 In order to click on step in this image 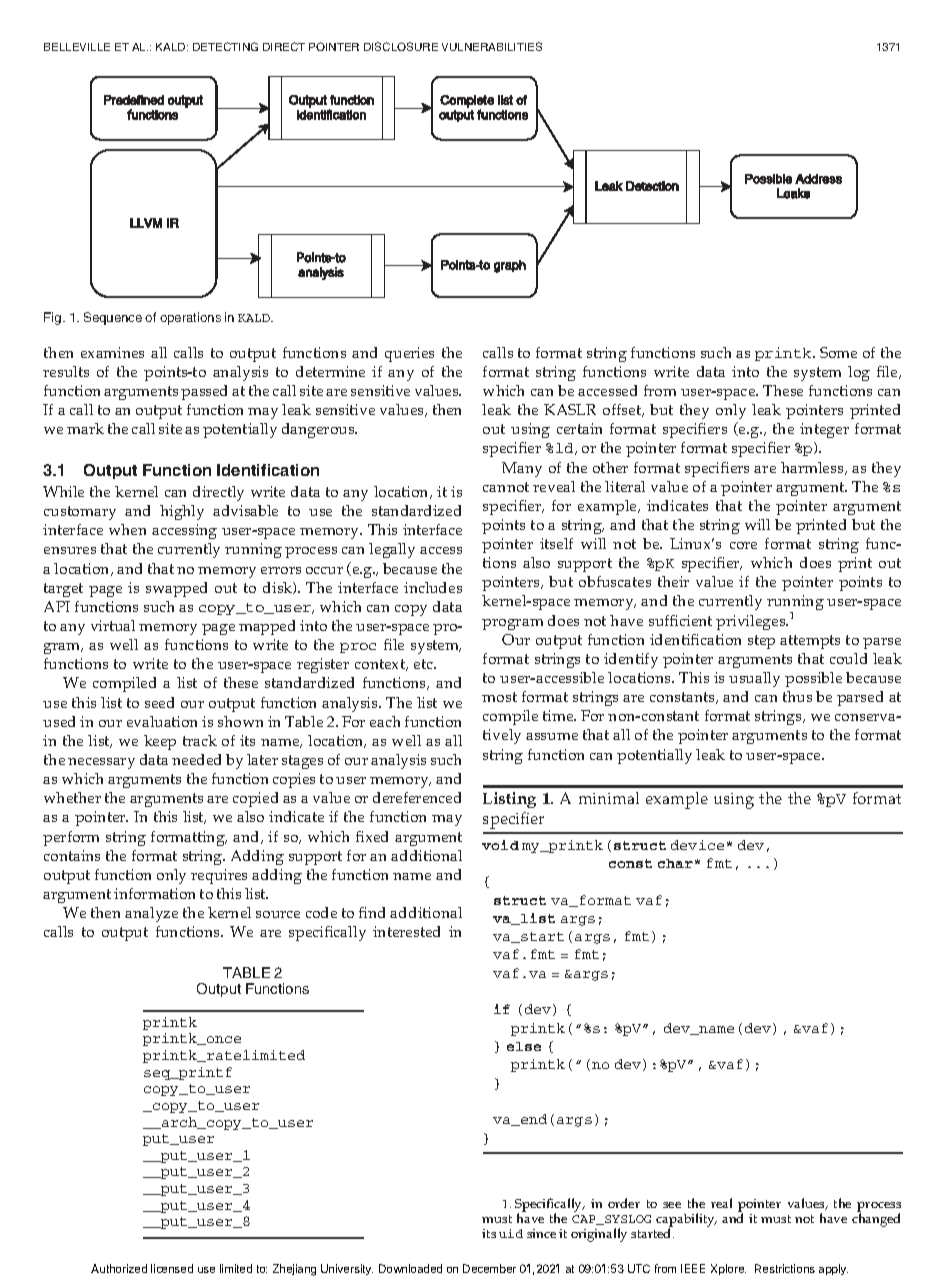, I will do `click(761, 642)`.
